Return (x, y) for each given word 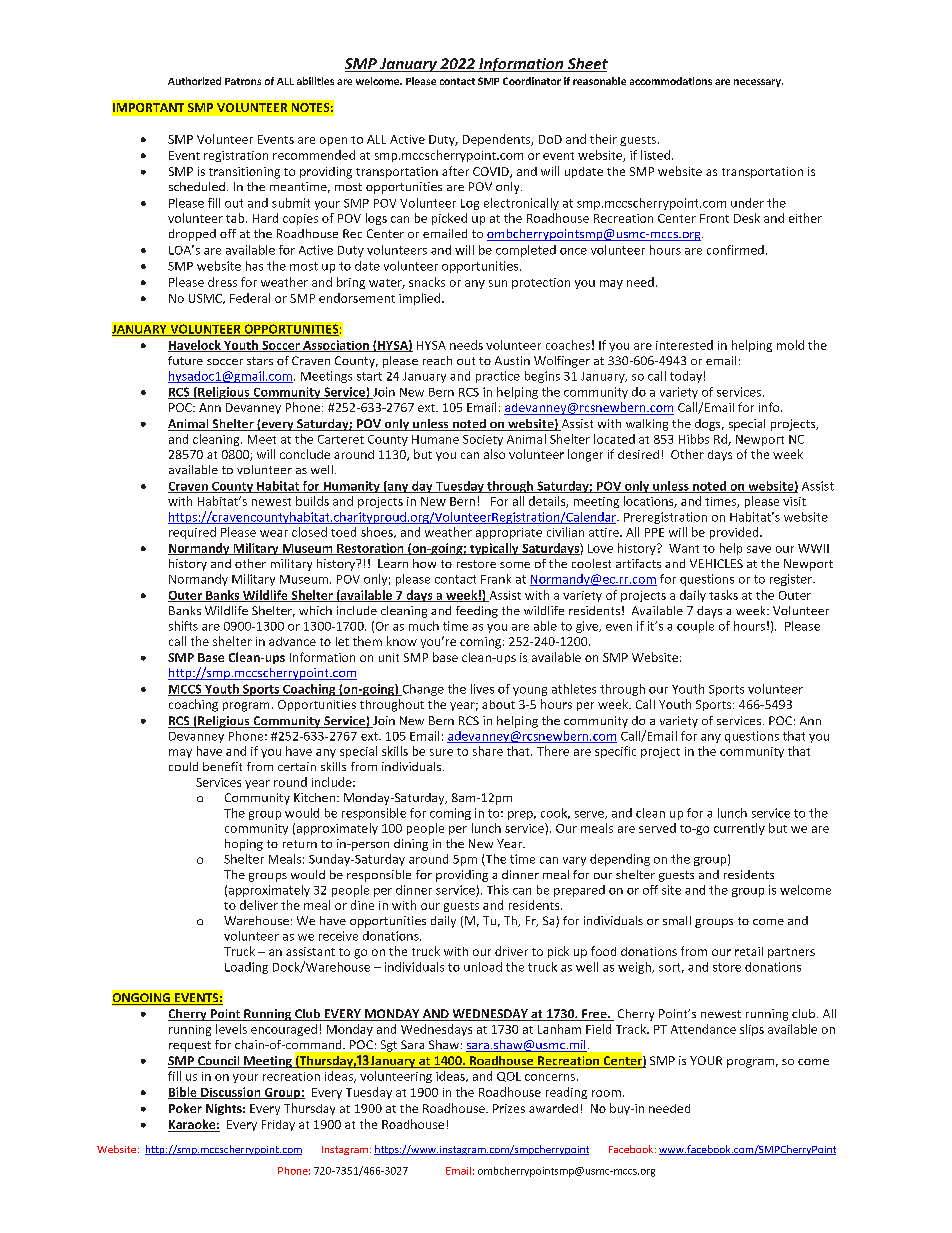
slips (752, 1030)
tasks (723, 595)
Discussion (231, 1093)
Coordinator (532, 81)
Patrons (243, 81)
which (315, 610)
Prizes (509, 1108)
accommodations (671, 81)
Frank (496, 579)
